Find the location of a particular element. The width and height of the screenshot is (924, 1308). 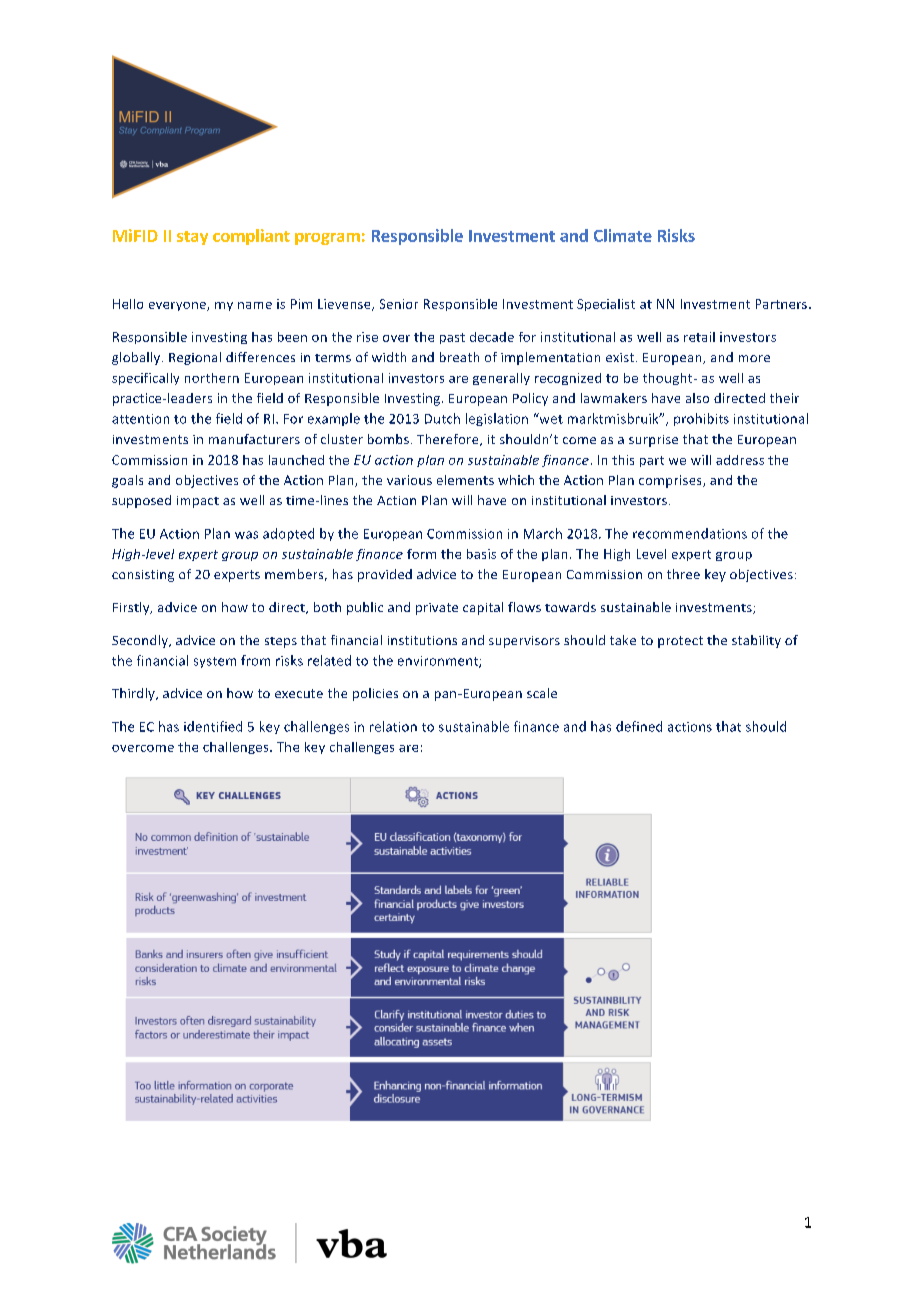

defined is located at coordinates (639, 726).
